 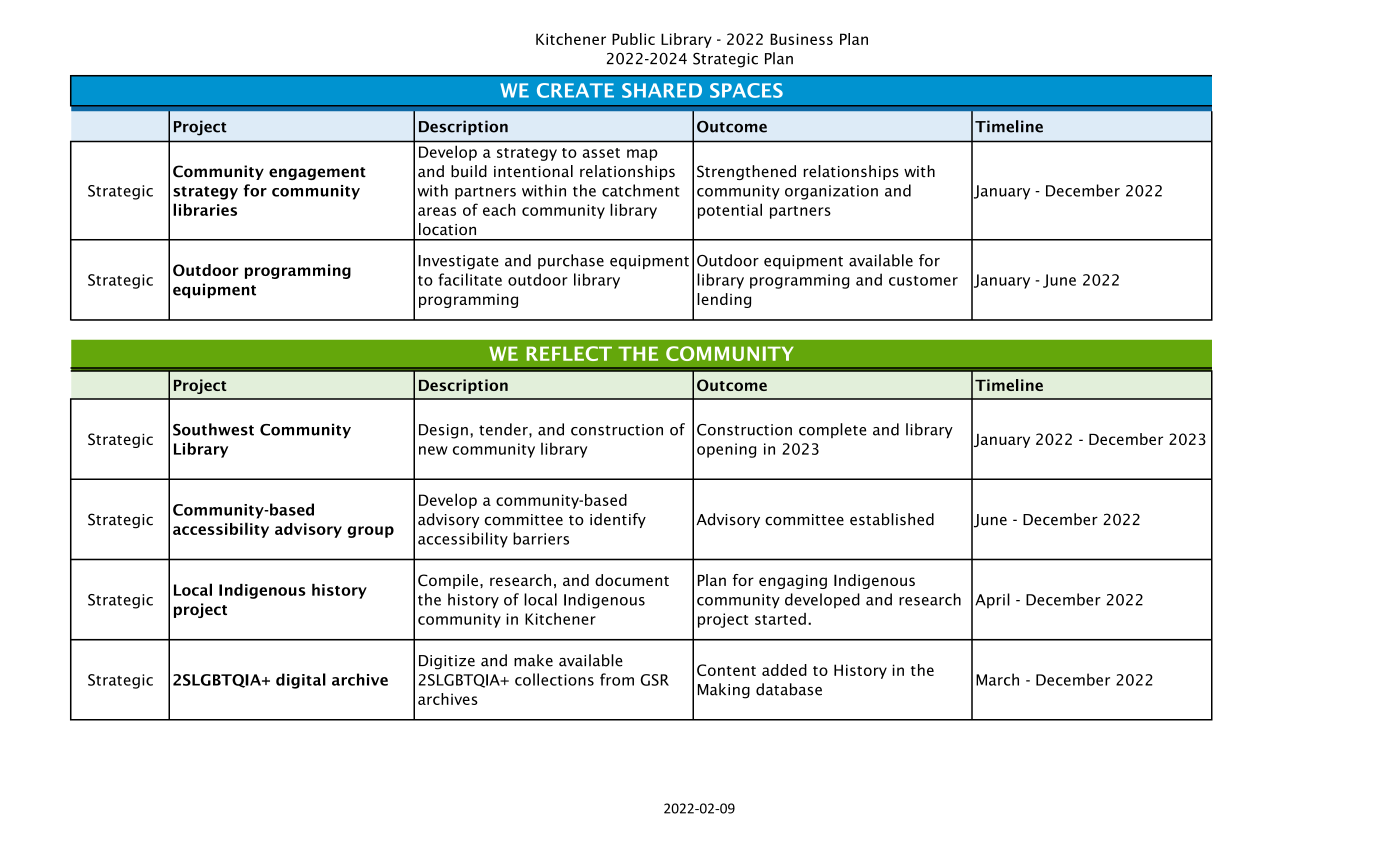 What do you see at coordinates (618, 520) in the page?
I see `identify` at bounding box center [618, 520].
